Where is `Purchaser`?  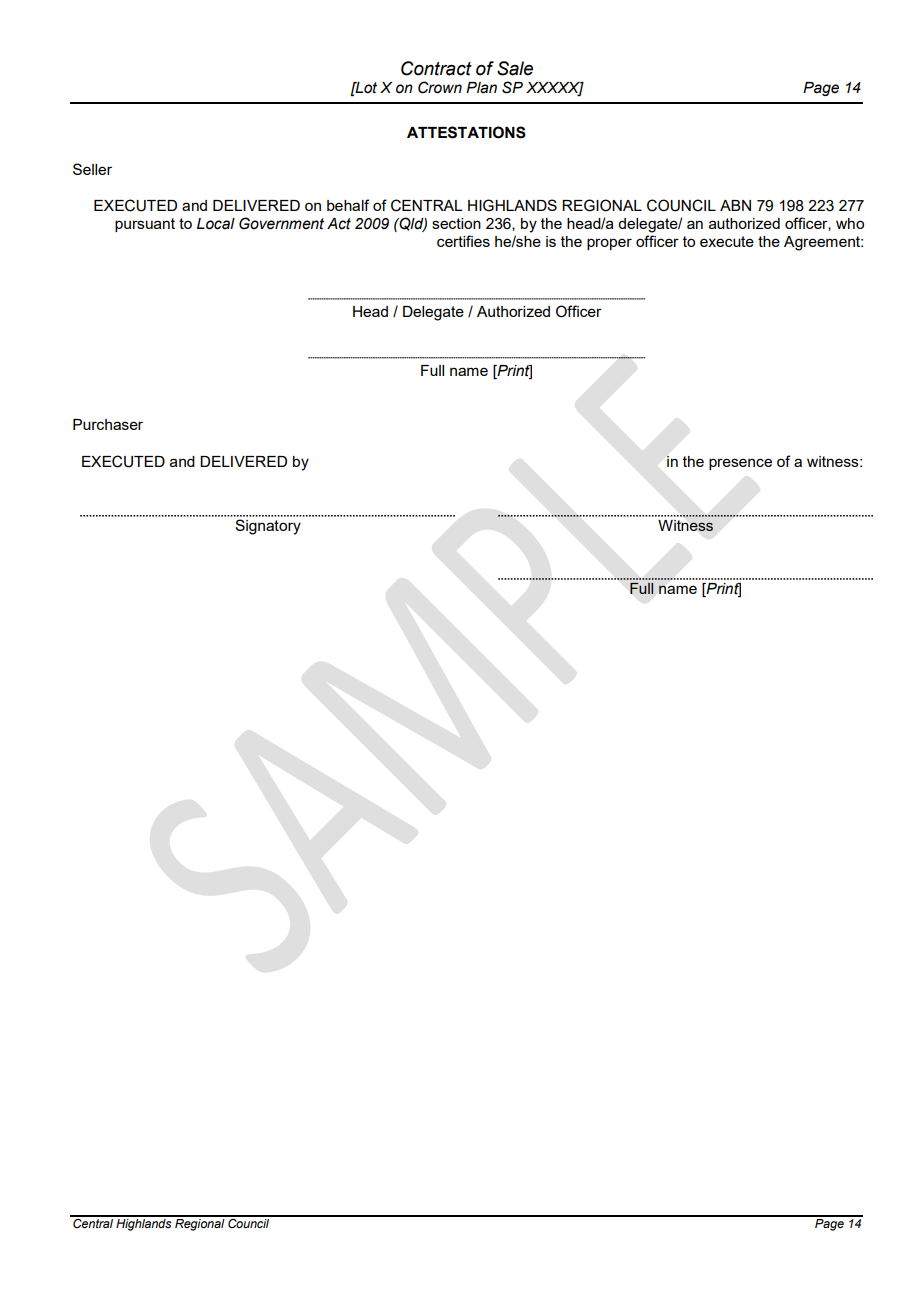
Purchaser is located at coordinates (108, 424).
